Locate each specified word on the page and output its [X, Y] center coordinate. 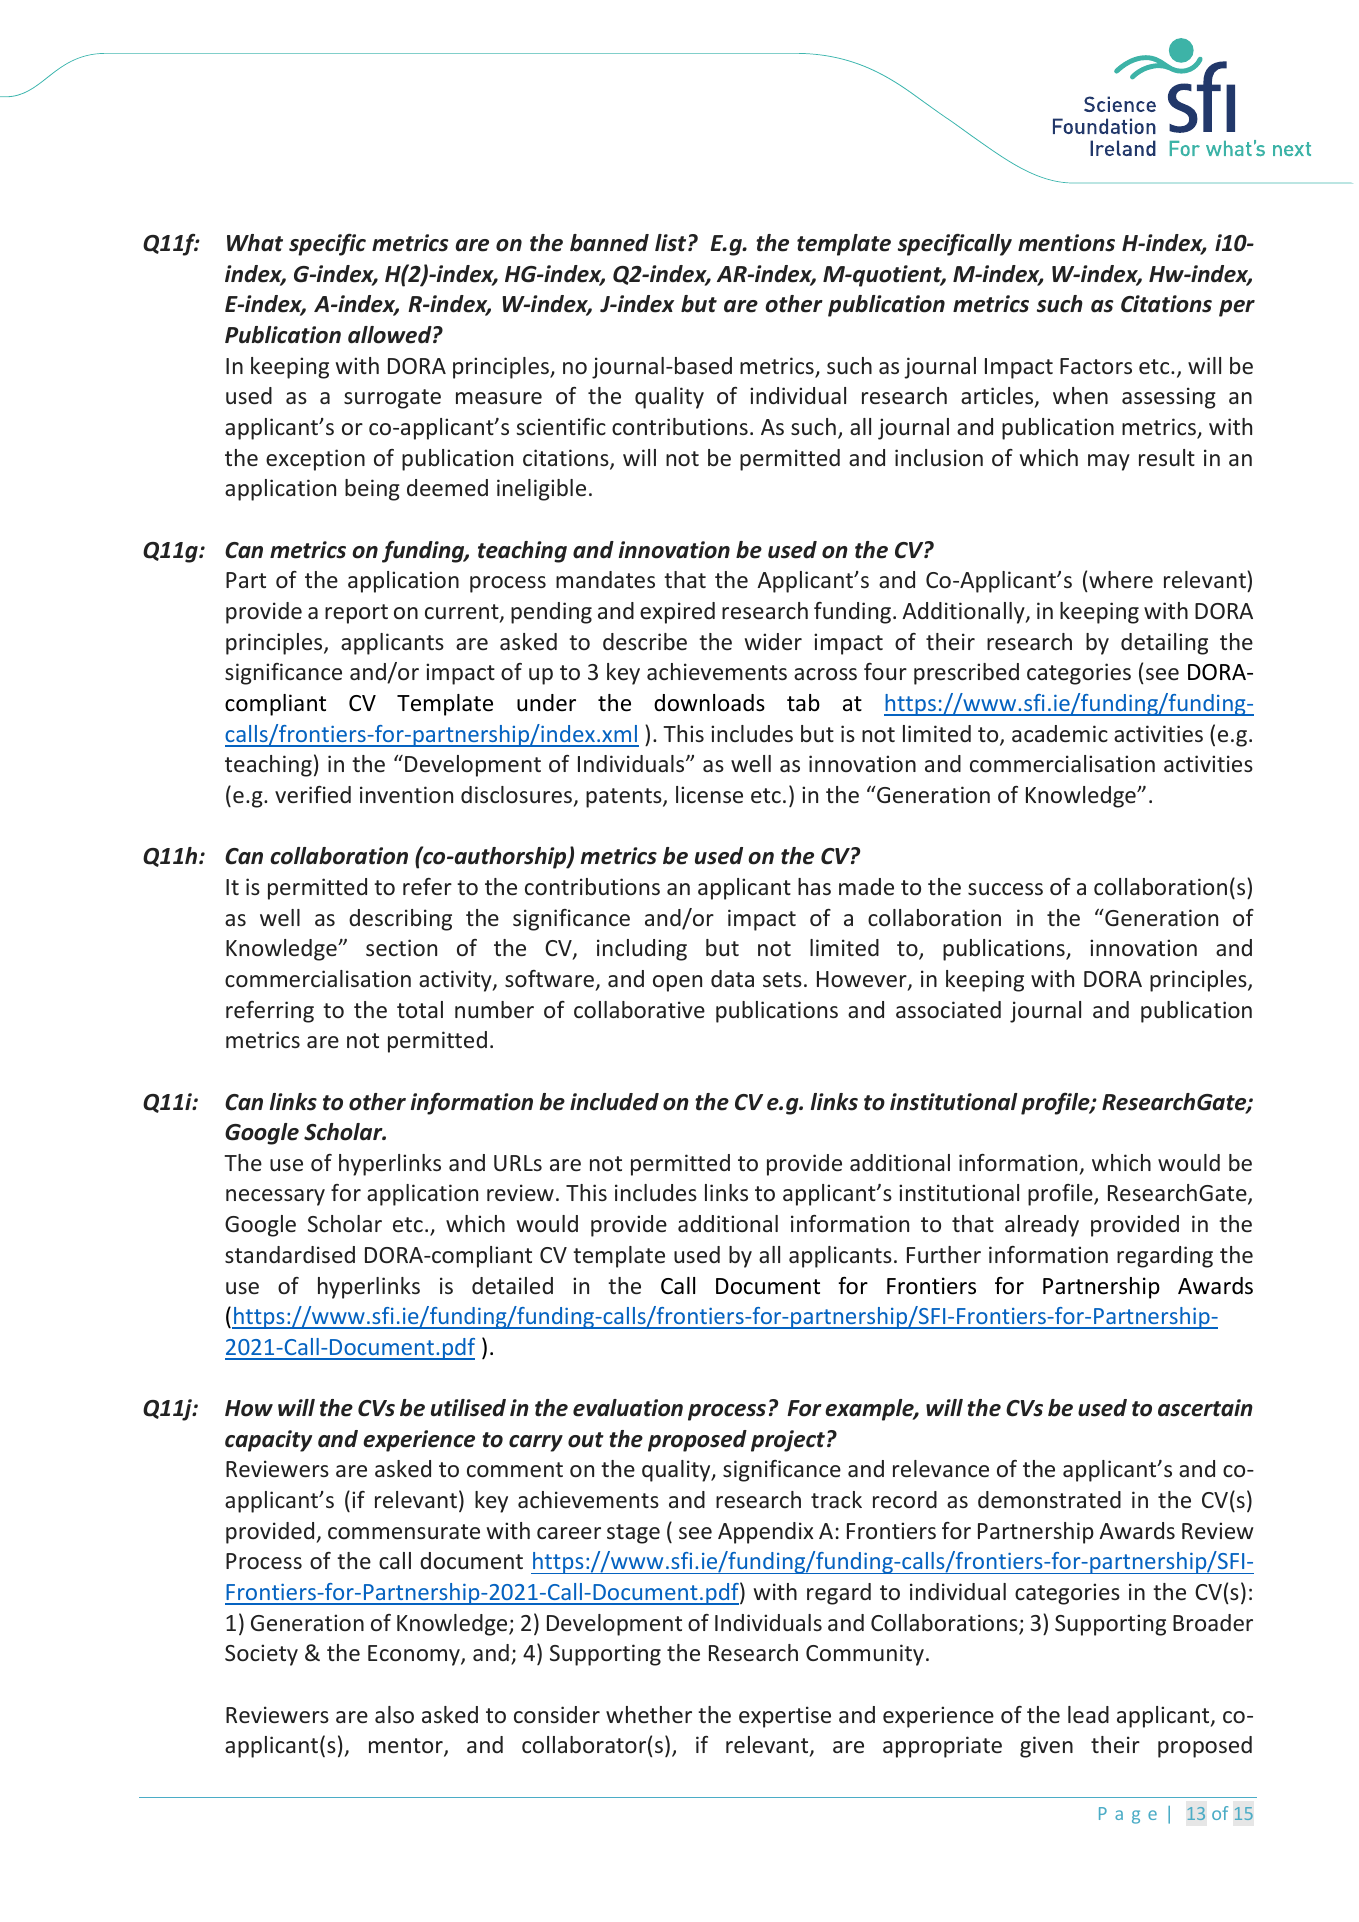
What [255, 243]
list [672, 243]
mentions [1066, 243]
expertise [785, 1717]
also [394, 1714]
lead [1088, 1714]
